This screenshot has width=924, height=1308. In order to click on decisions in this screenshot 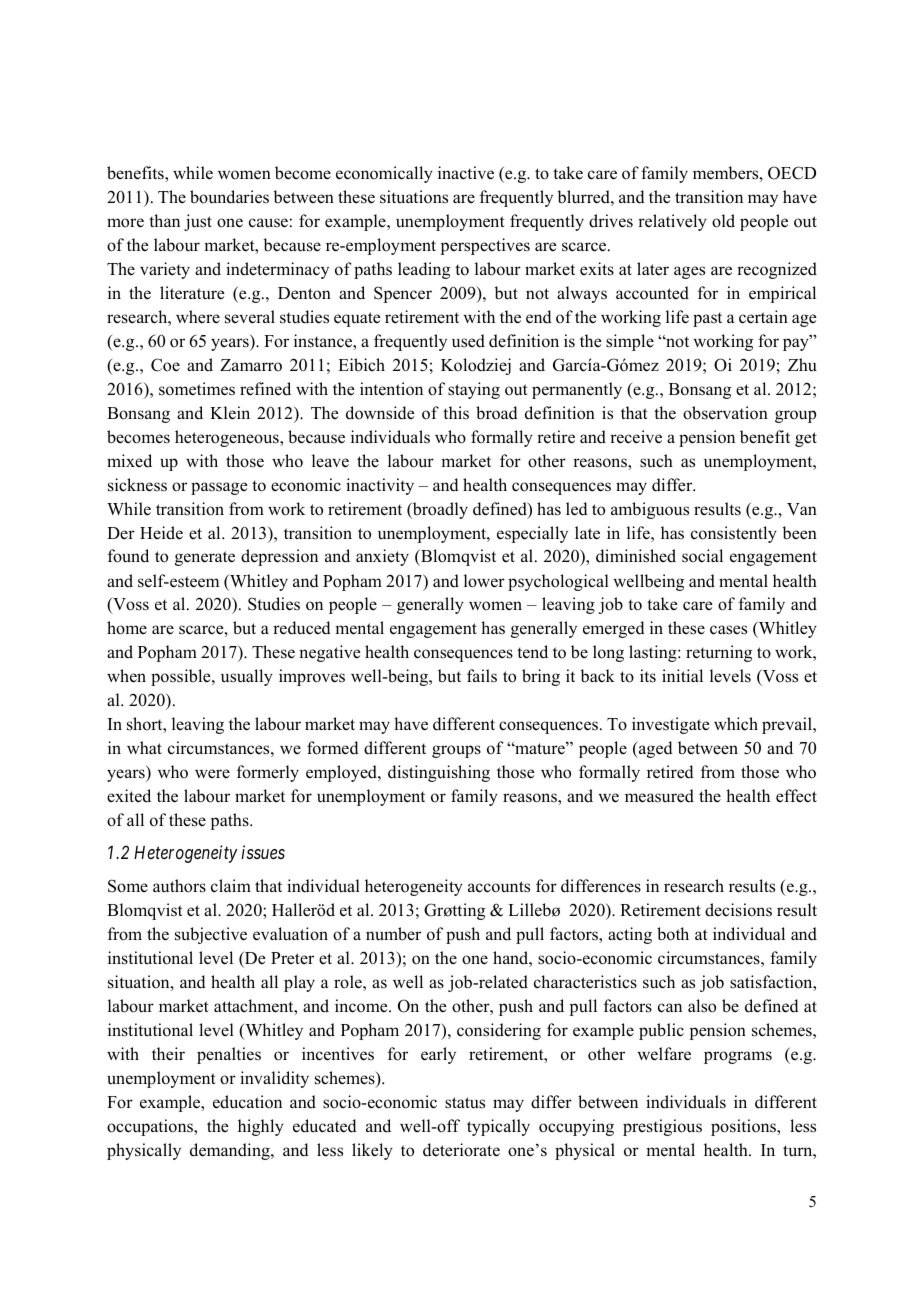, I will do `click(738, 910)`.
